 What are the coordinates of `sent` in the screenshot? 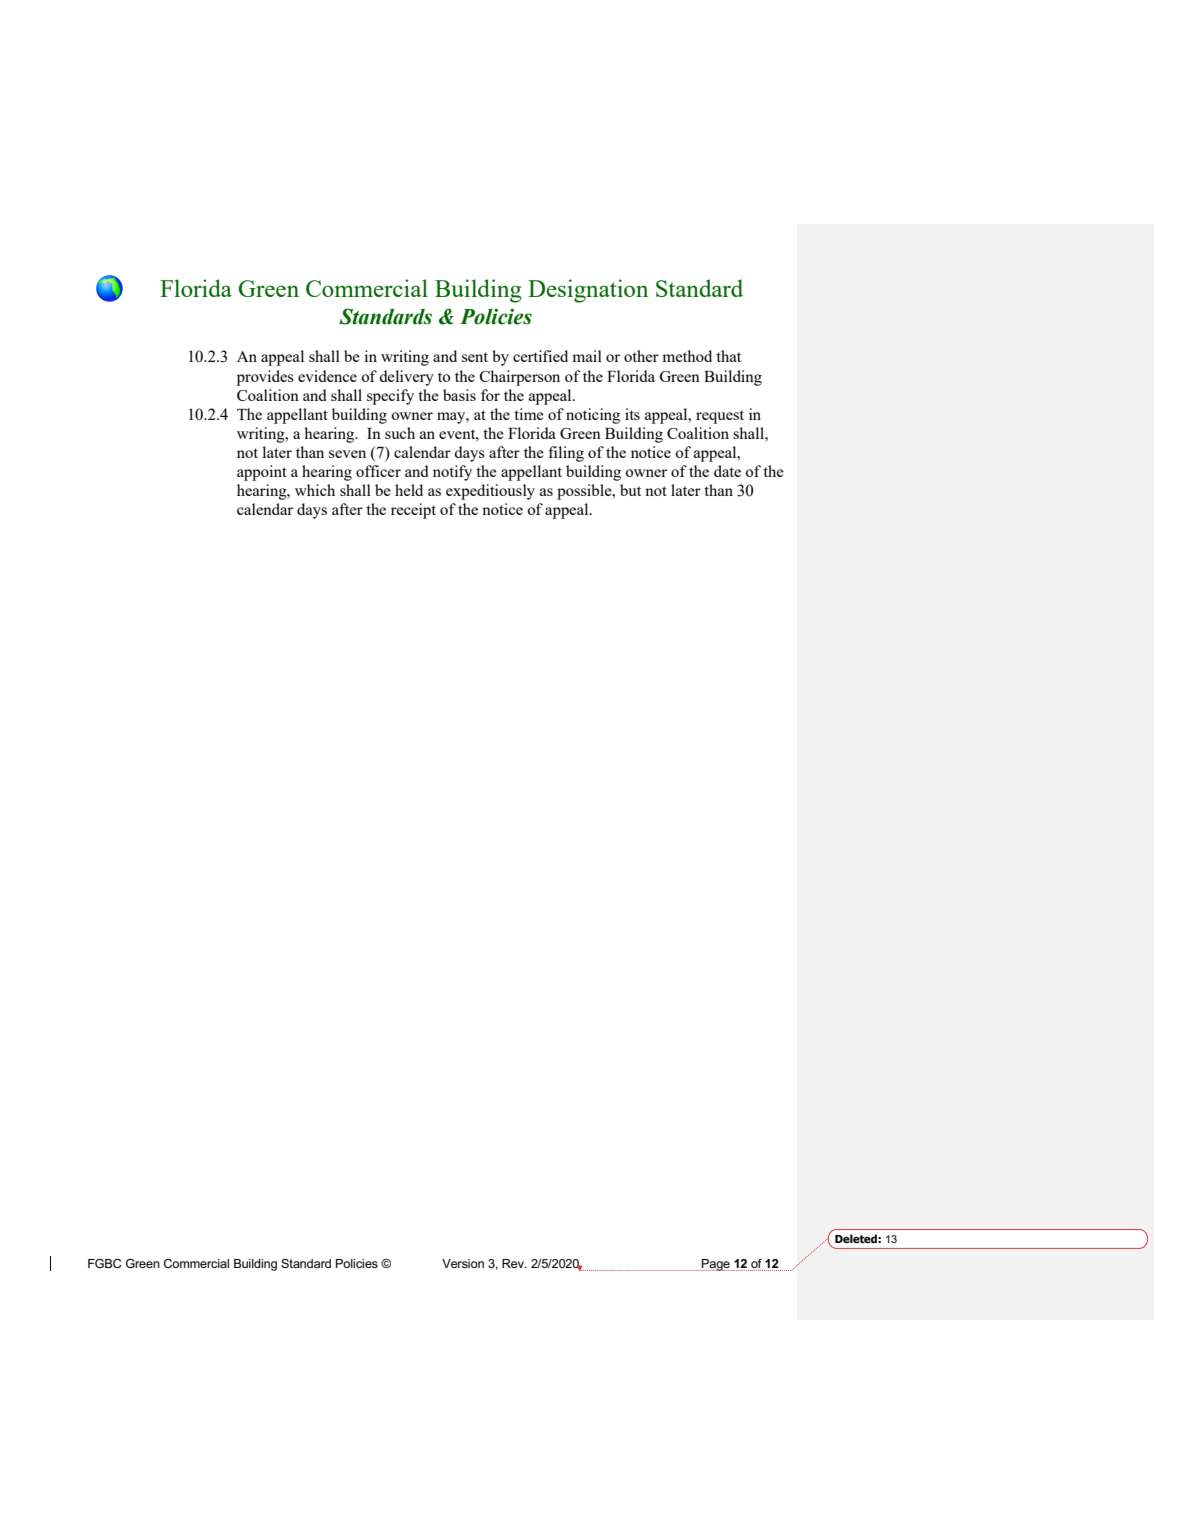 It's located at (475, 357).
